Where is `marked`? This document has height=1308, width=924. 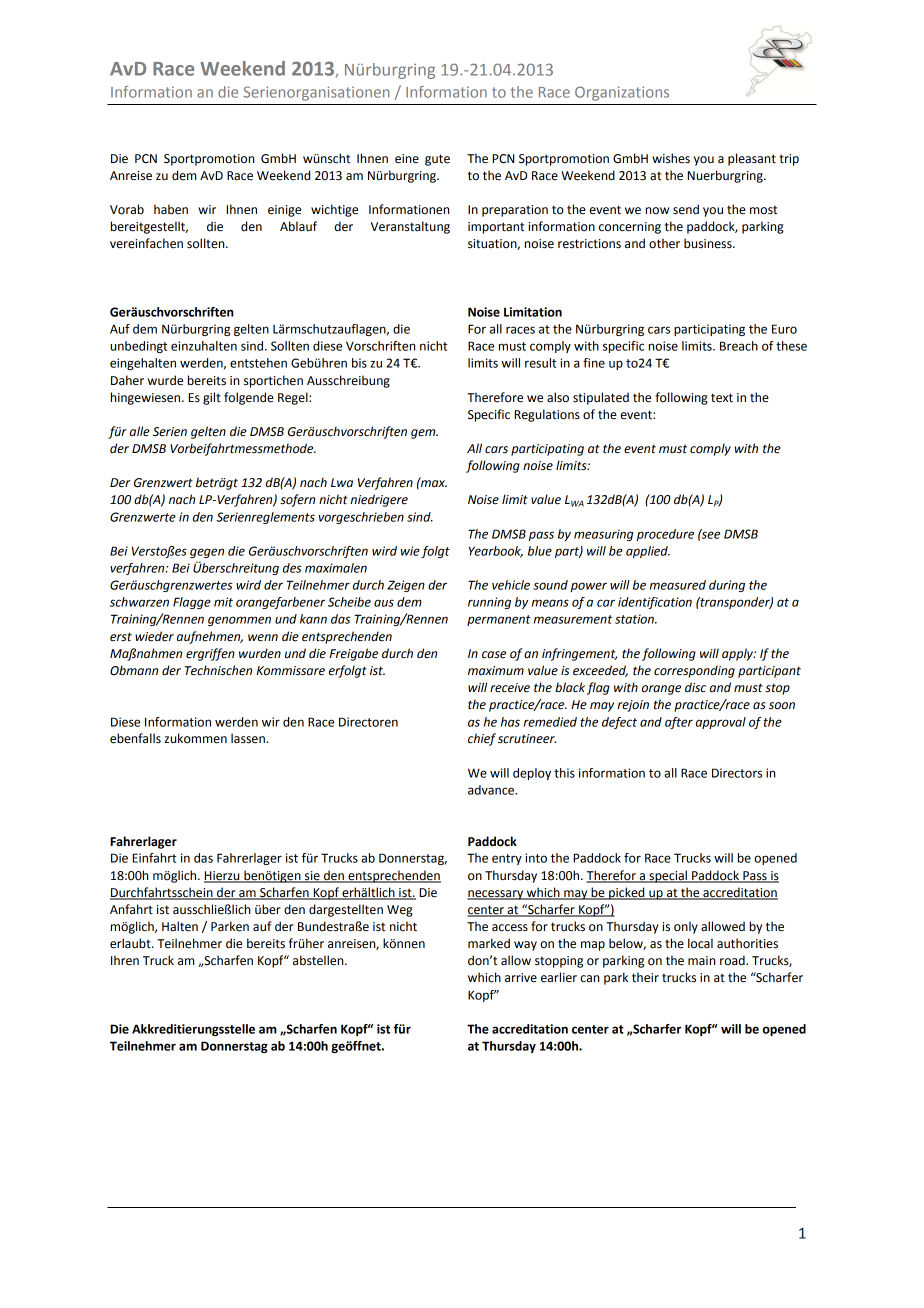
marked is located at coordinates (489, 943).
